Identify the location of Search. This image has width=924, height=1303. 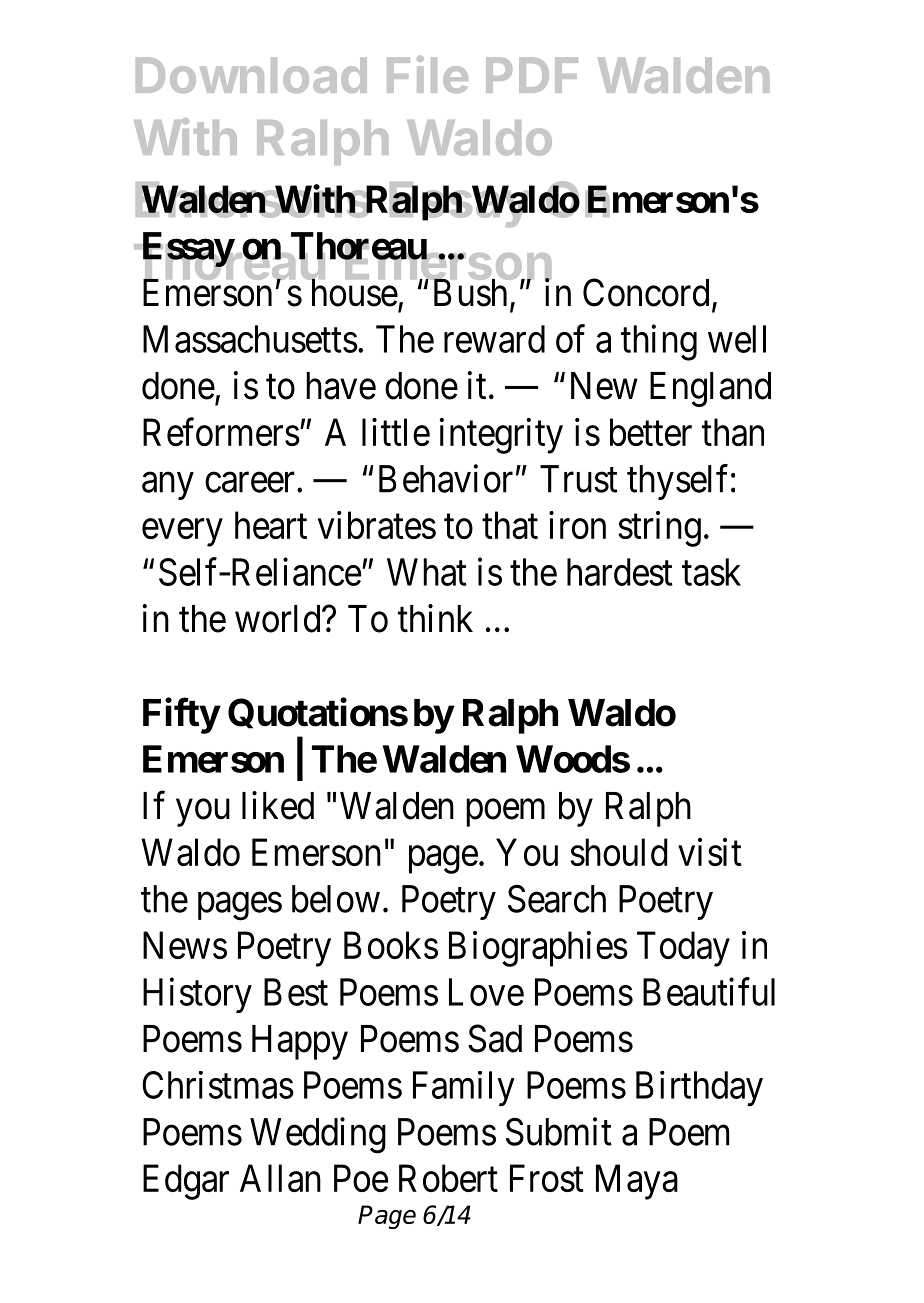
(557, 899).
